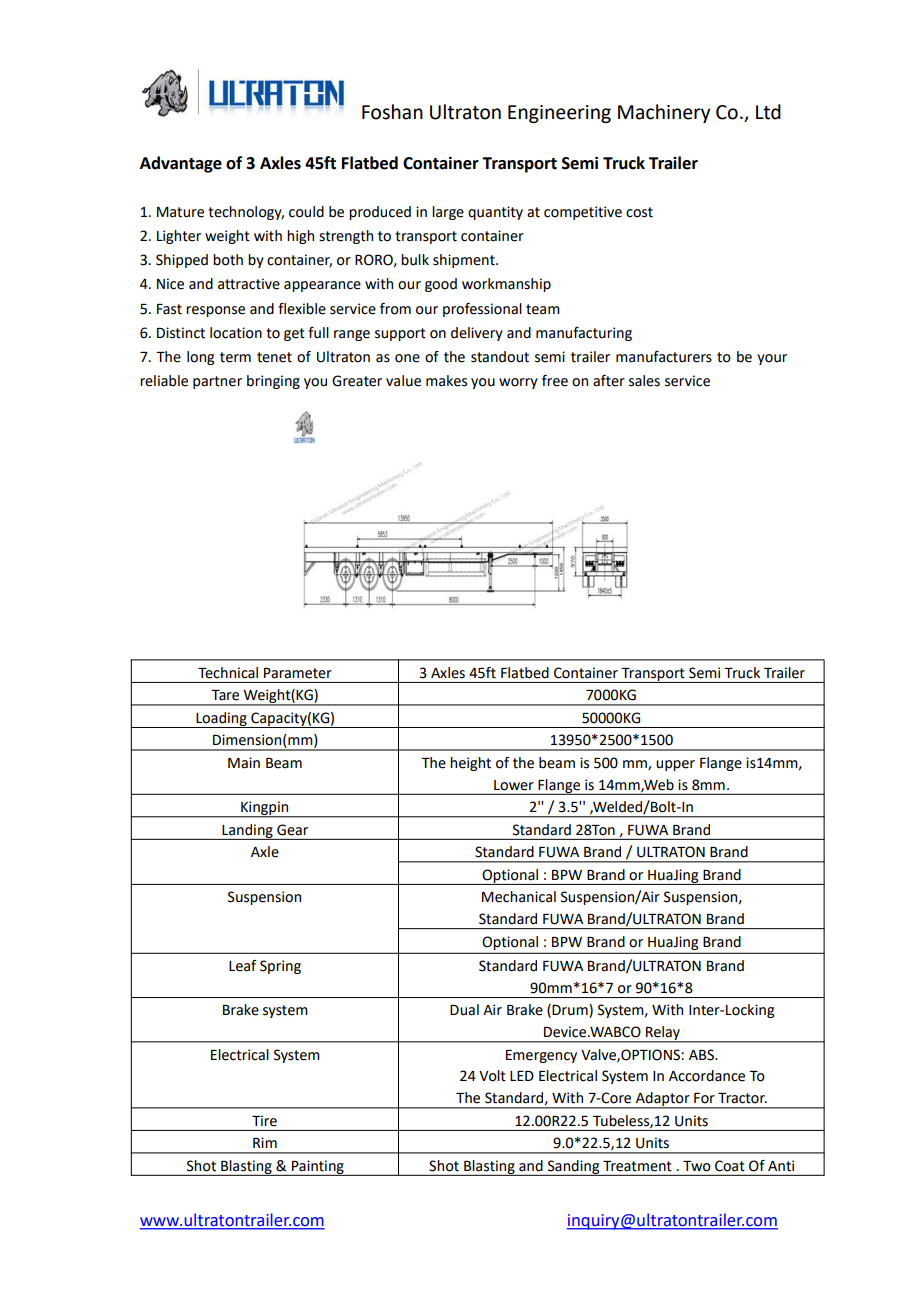  What do you see at coordinates (470, 764) in the page?
I see `height` at bounding box center [470, 764].
